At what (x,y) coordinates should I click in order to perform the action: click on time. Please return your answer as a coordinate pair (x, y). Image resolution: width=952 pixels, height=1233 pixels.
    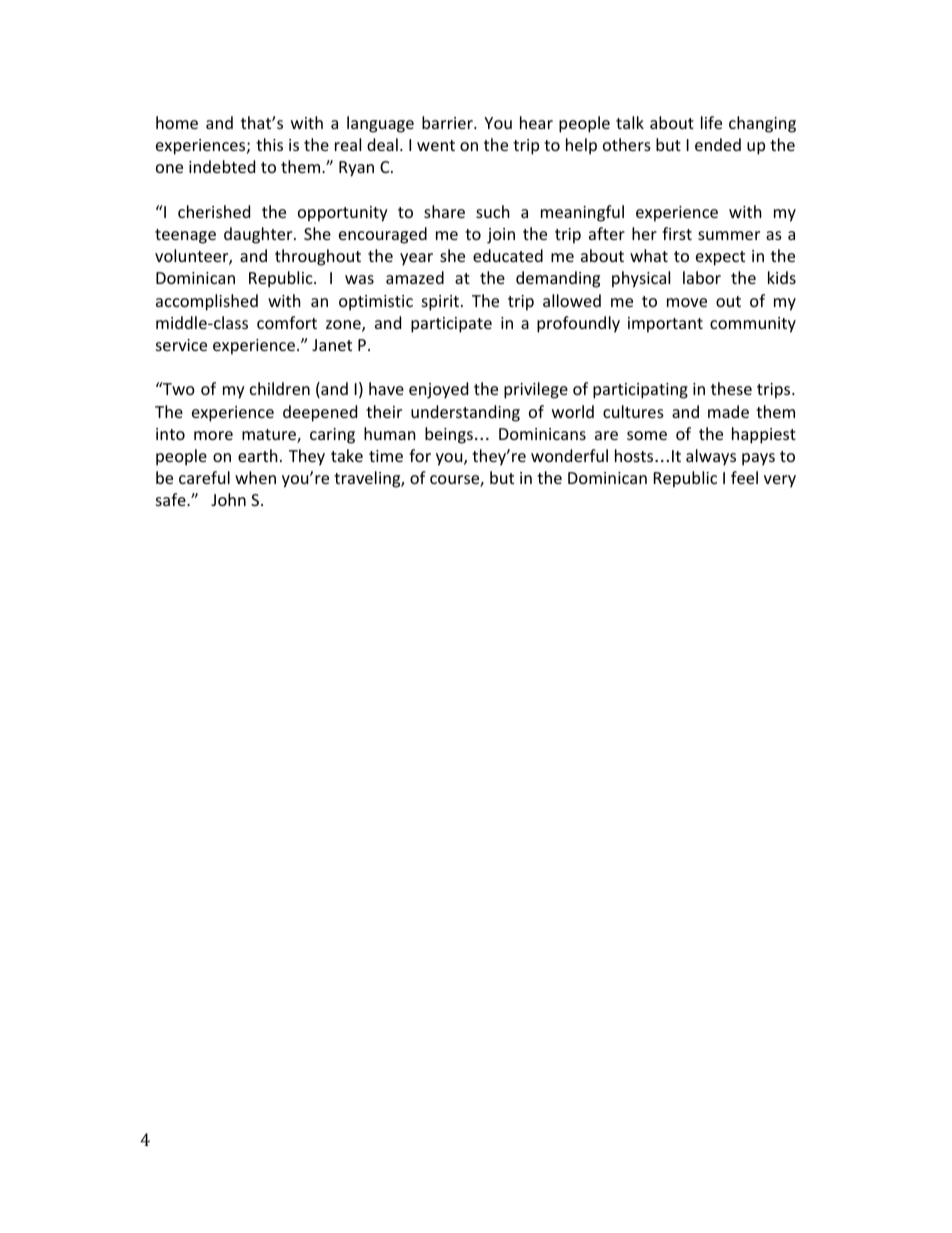
    Looking at the image, I should click on (386, 456).
